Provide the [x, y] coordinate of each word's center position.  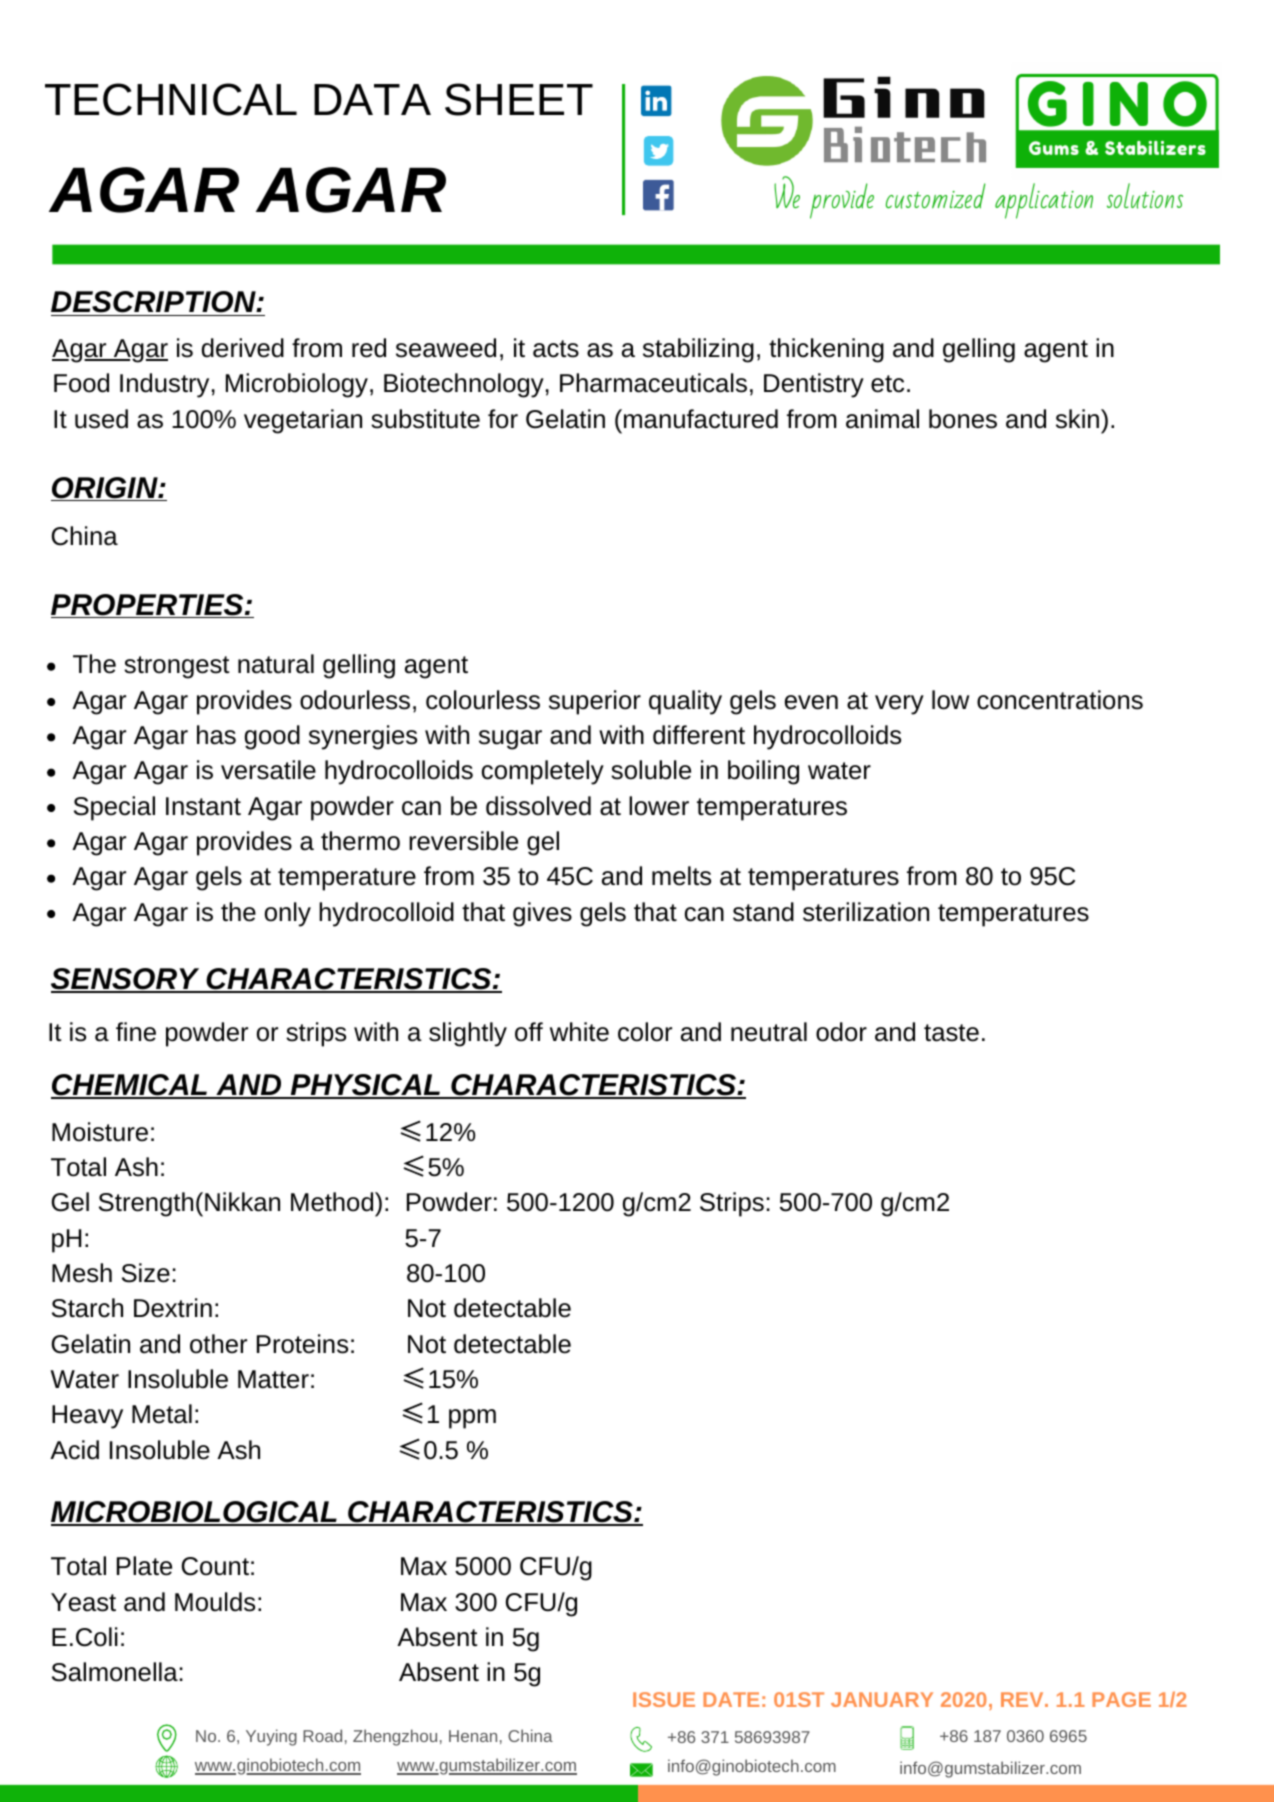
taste [951, 1033]
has [216, 735]
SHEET [519, 99]
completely [543, 772]
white [579, 1032]
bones [963, 419]
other [218, 1344]
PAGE [1121, 1699]
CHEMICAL [130, 1086]
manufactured [699, 419]
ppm [472, 1419]
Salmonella [115, 1672]
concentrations [1060, 700]
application [1044, 201]
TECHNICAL [171, 99]
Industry [164, 385]
